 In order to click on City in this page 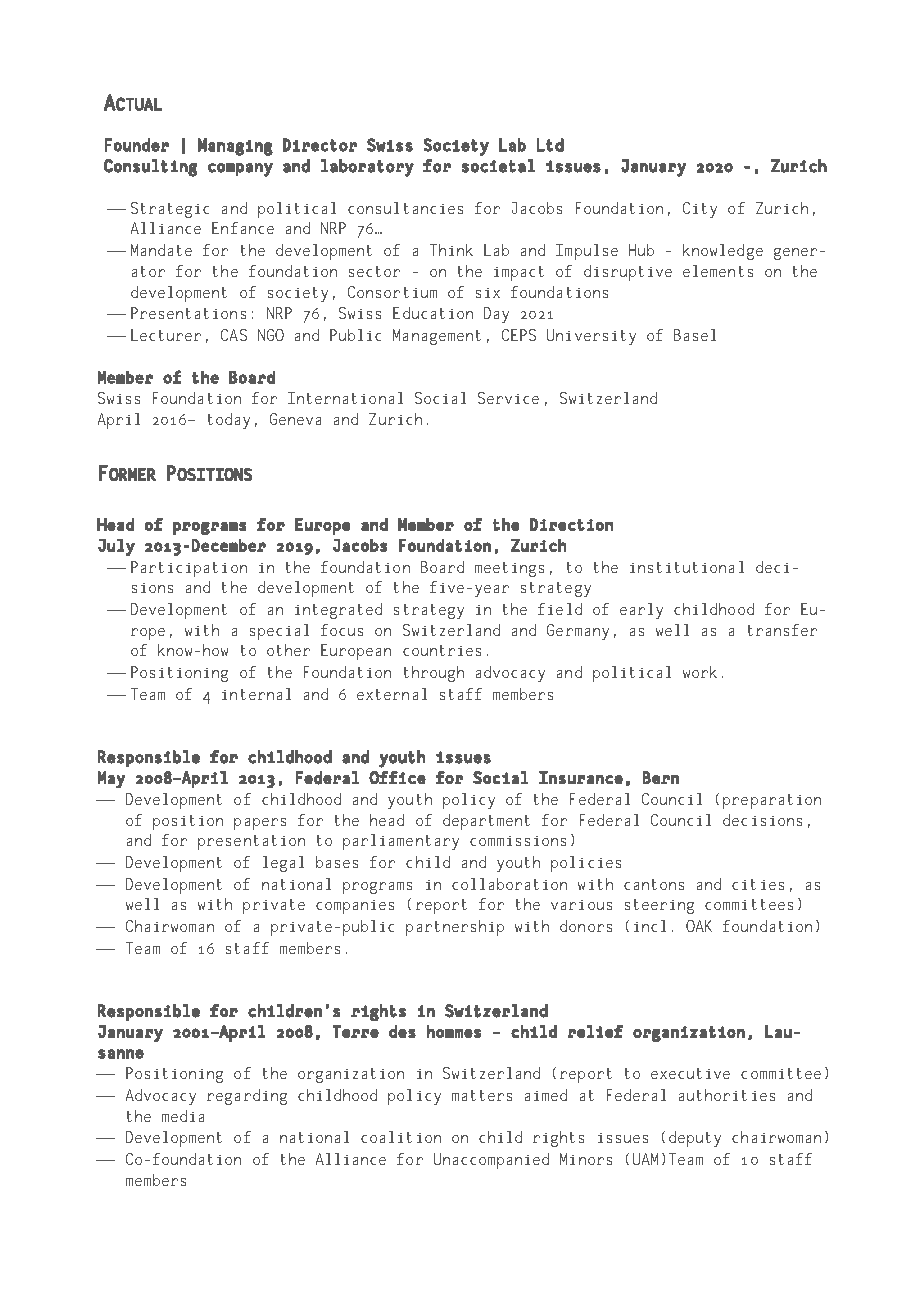, I will do `click(700, 210)`.
